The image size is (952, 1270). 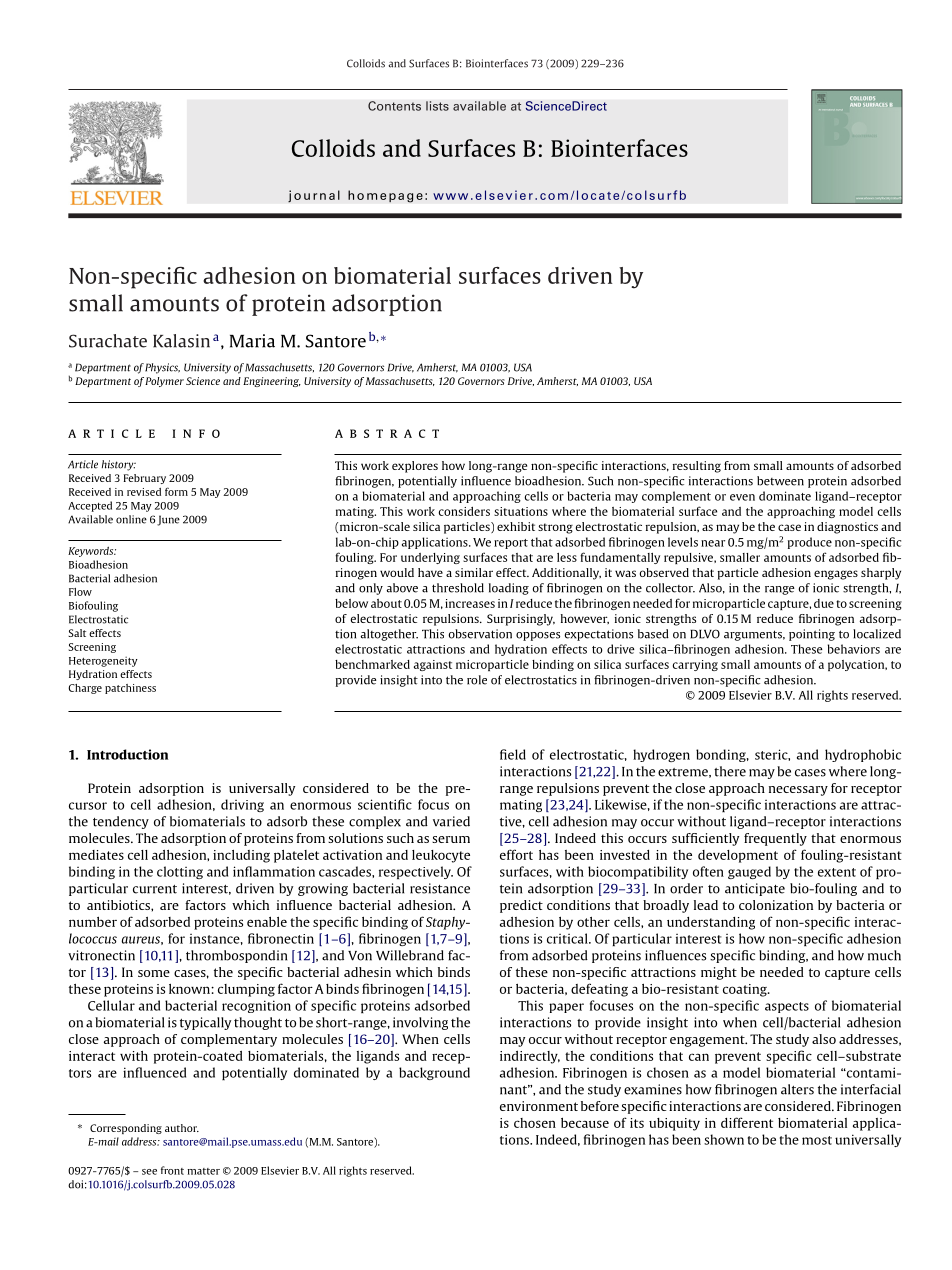 I want to click on June, so click(x=168, y=520).
